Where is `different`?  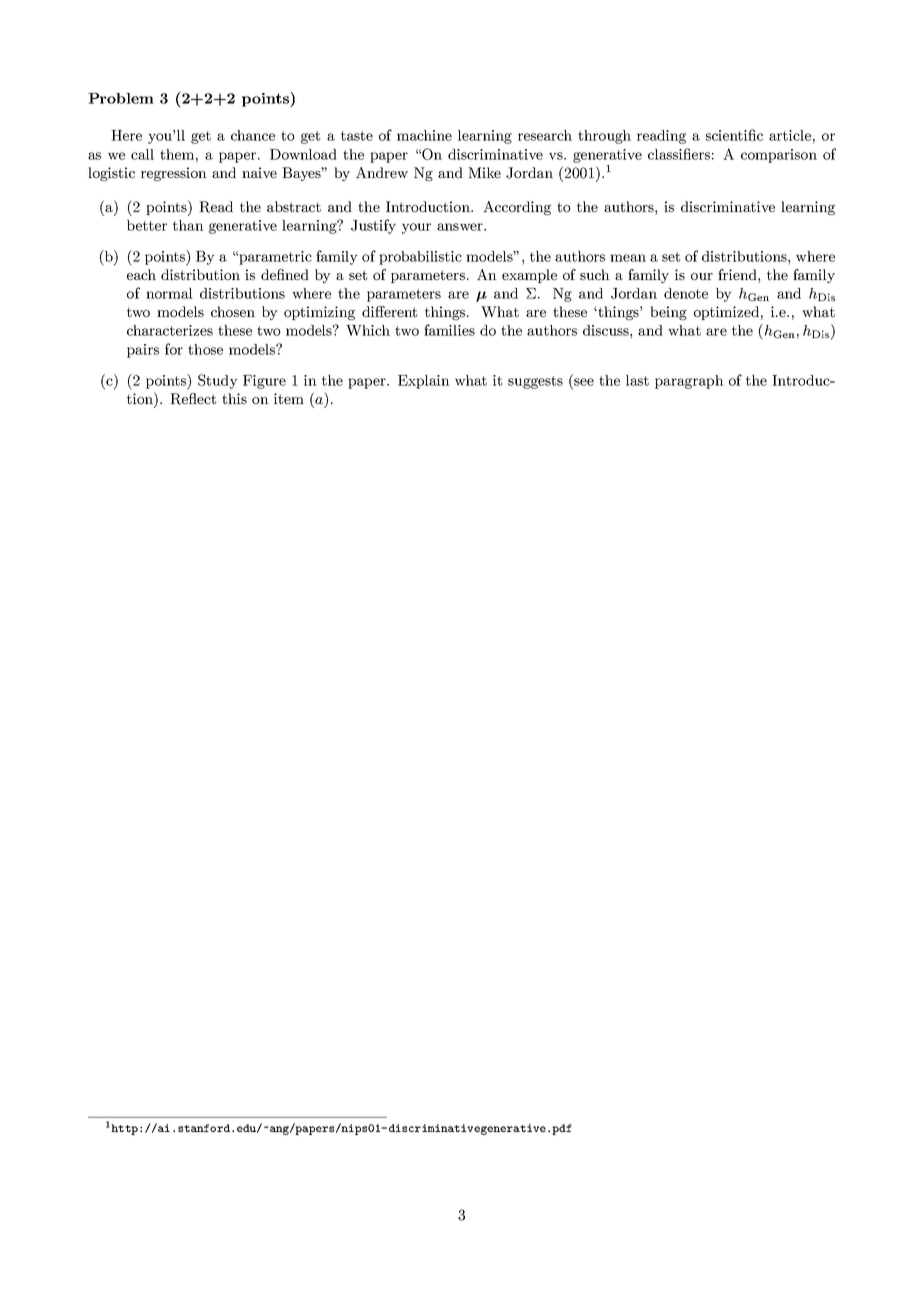
different is located at coordinates (389, 311).
